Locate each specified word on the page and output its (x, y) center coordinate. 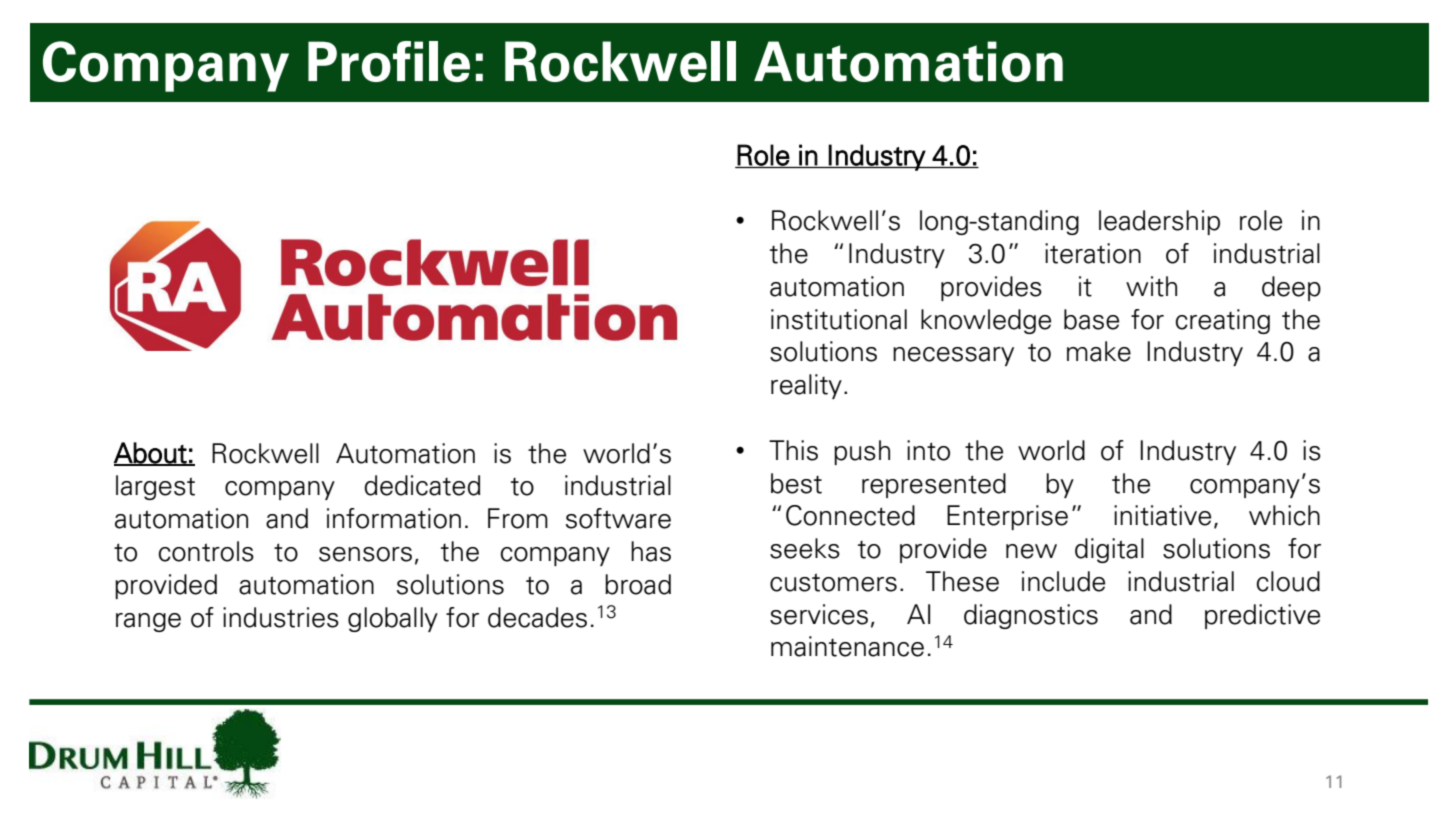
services (819, 614)
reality (806, 386)
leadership (1159, 222)
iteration (1093, 253)
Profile (389, 61)
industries (281, 617)
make (1099, 351)
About (151, 454)
